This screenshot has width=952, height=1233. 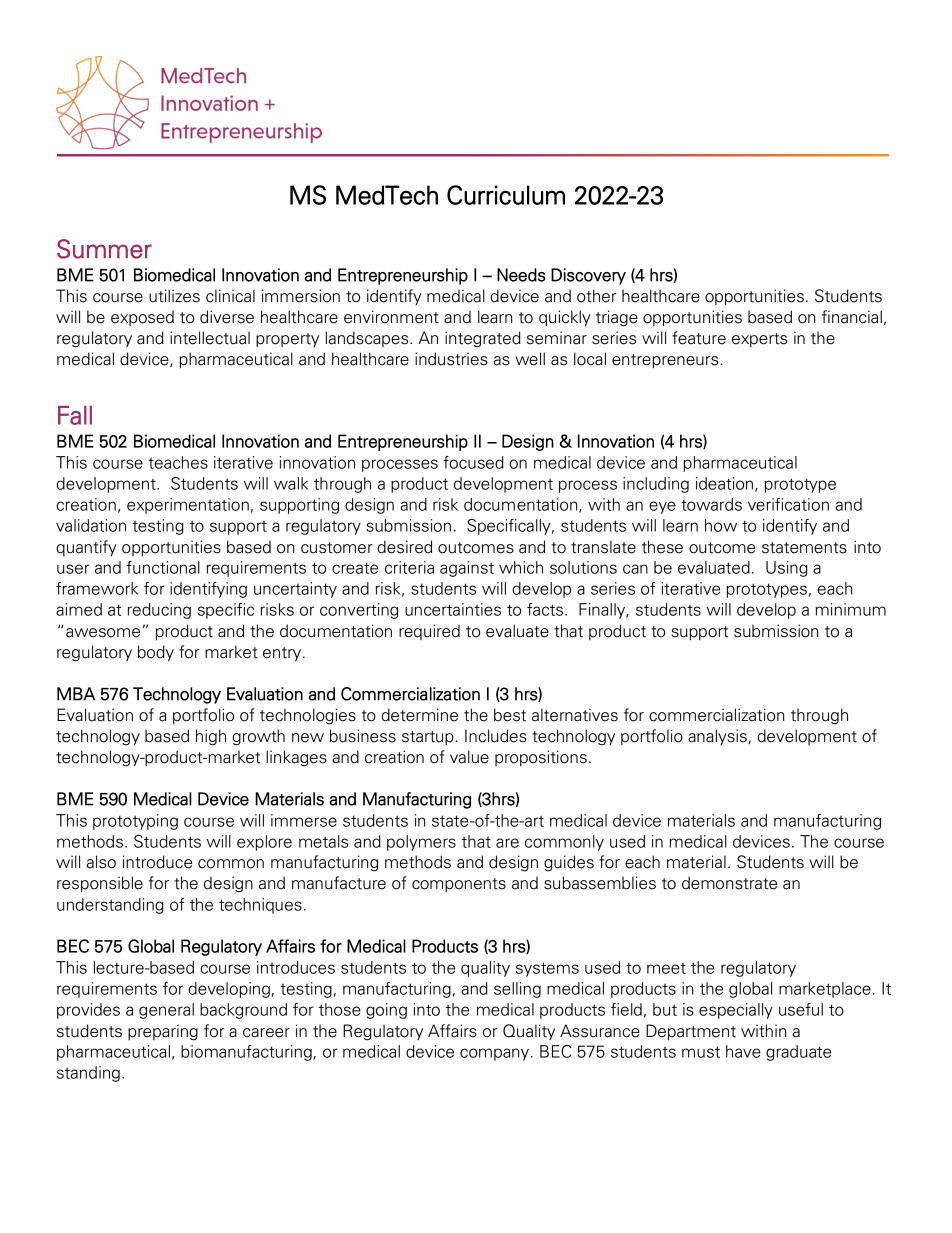 I want to click on ideation, so click(x=724, y=483).
